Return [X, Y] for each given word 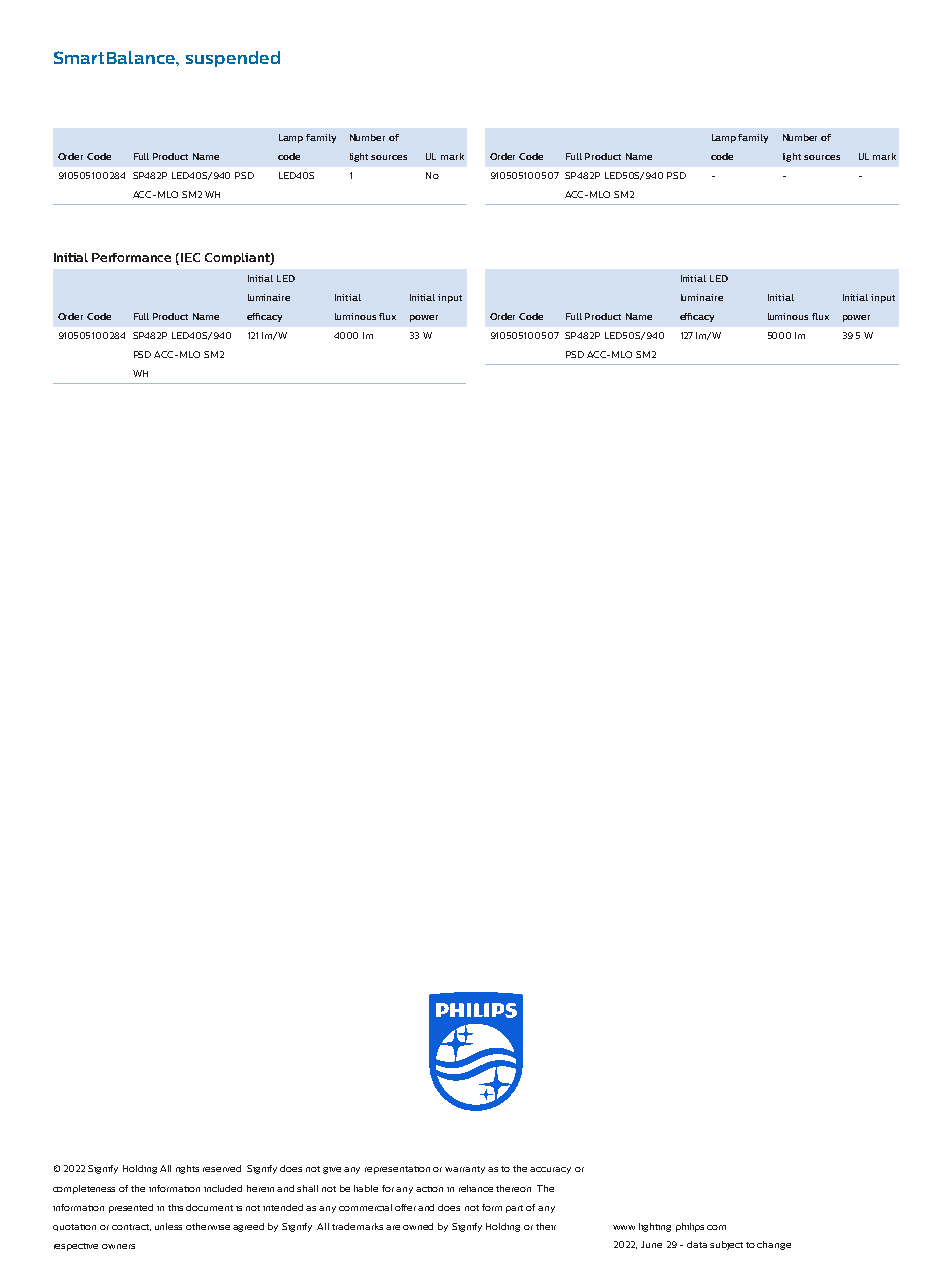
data [697, 1244]
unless [168, 1226]
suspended [233, 59]
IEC [190, 257]
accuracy [550, 1170]
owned [418, 1226]
